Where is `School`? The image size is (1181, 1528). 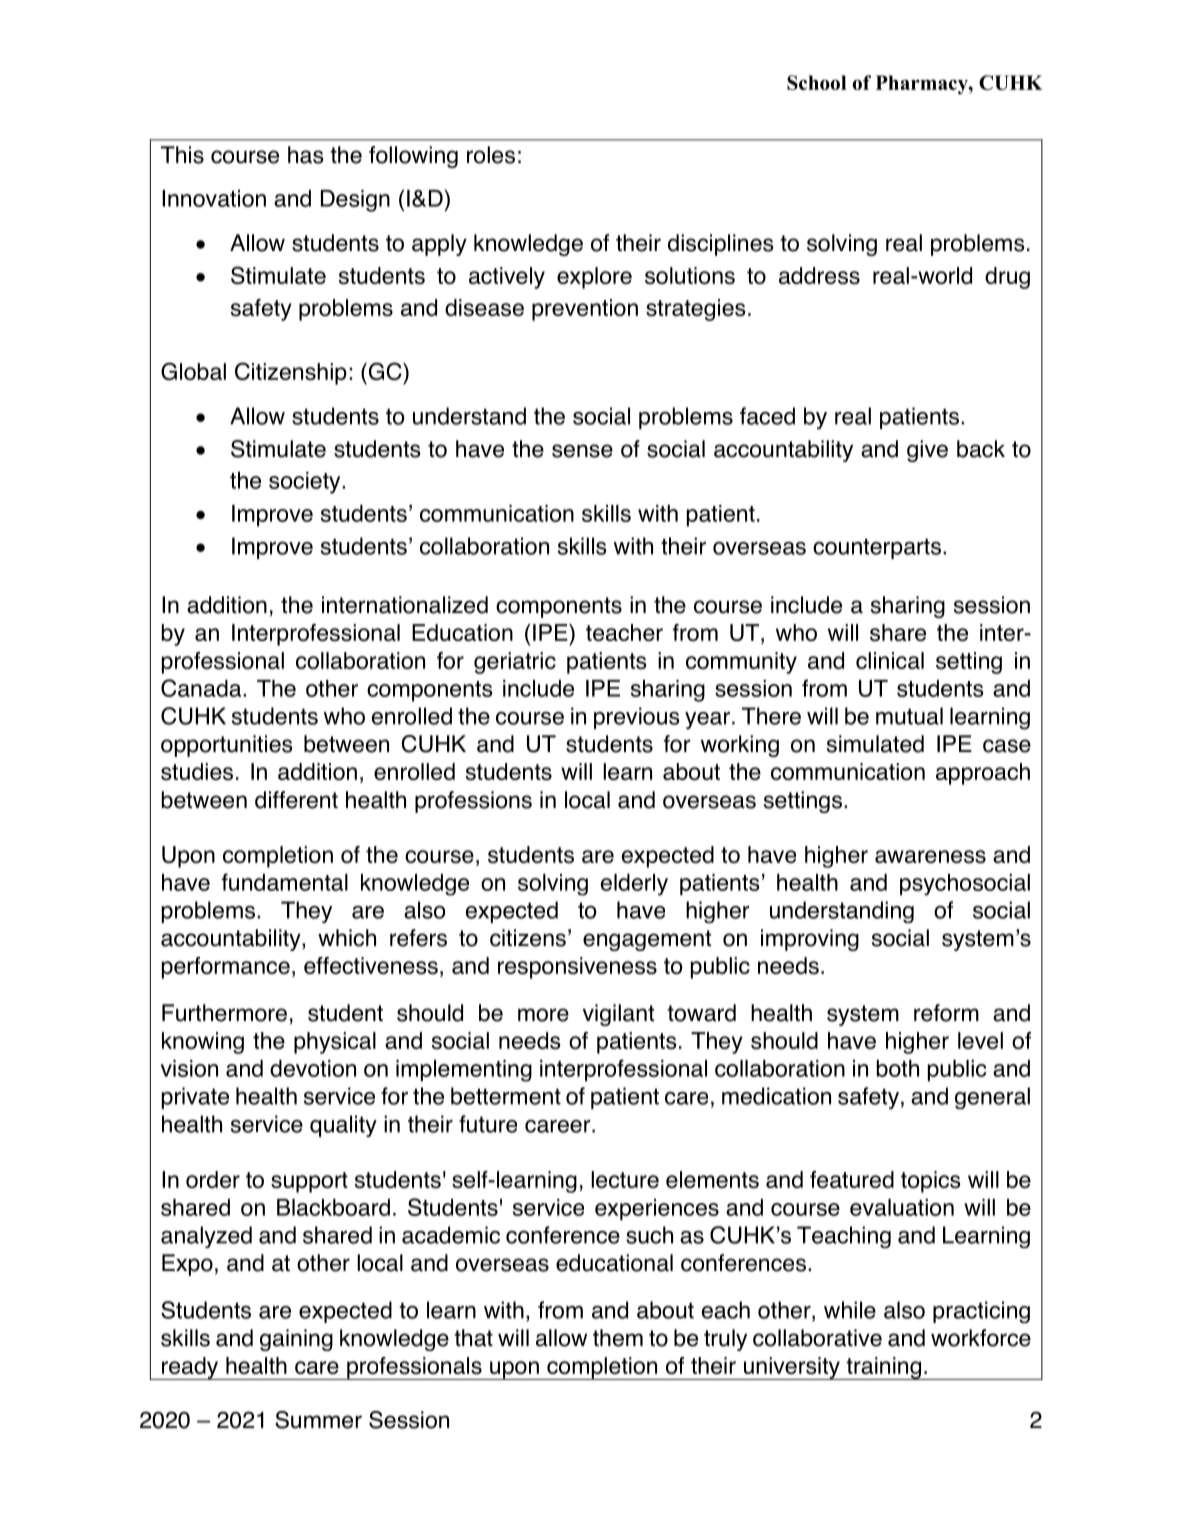
School is located at coordinates (816, 82).
